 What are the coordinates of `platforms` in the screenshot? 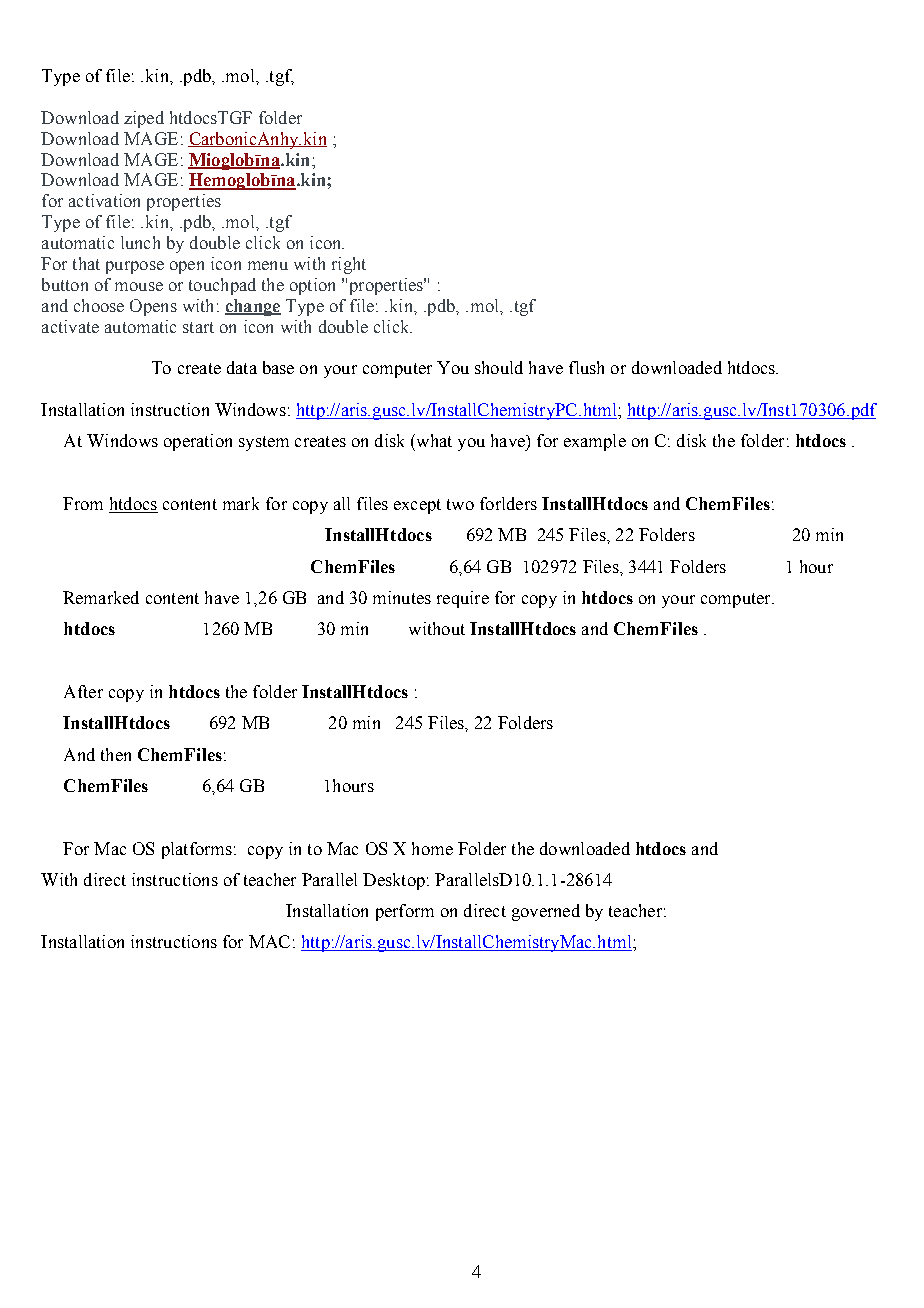 It's located at (197, 850).
